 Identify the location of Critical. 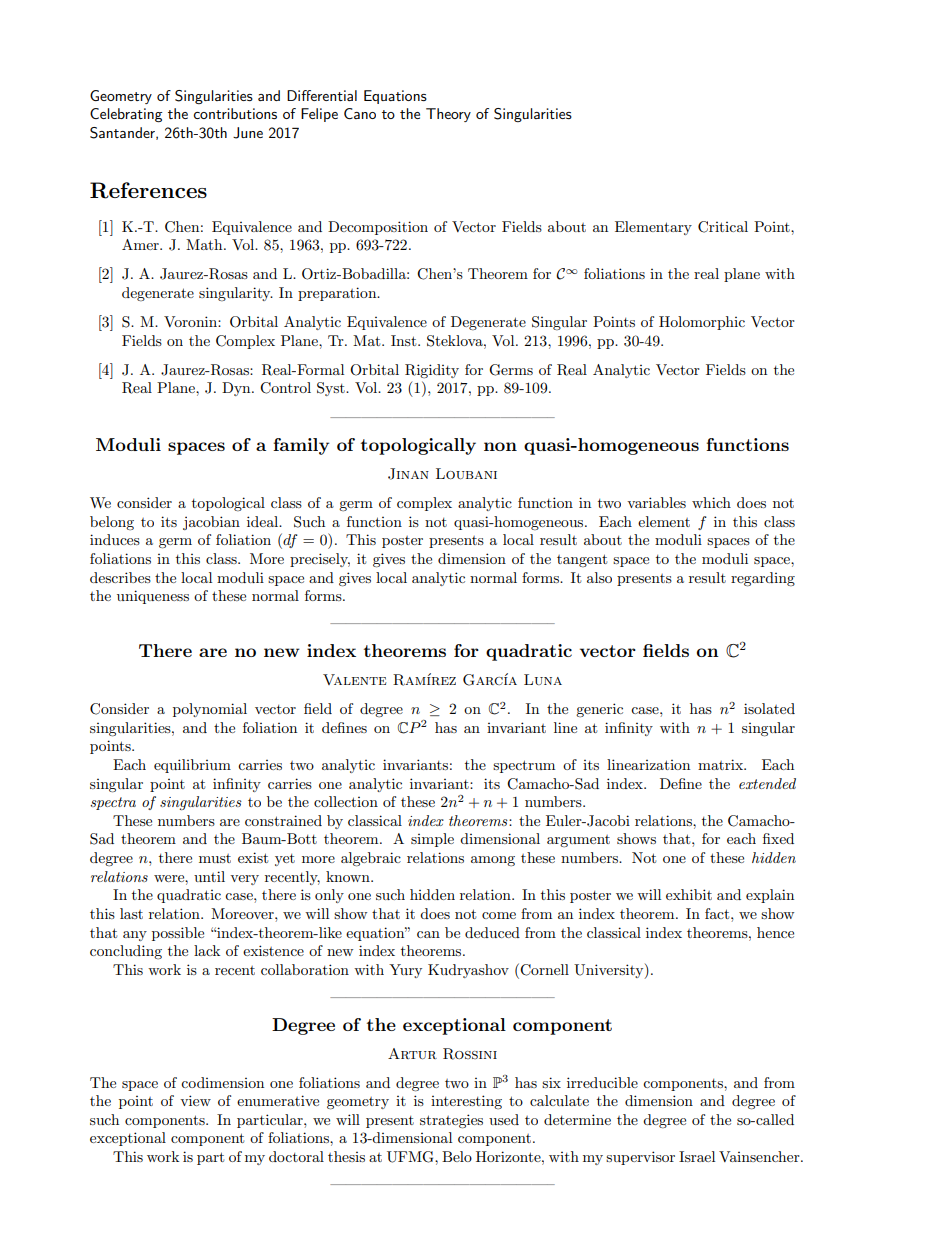
(723, 227).
